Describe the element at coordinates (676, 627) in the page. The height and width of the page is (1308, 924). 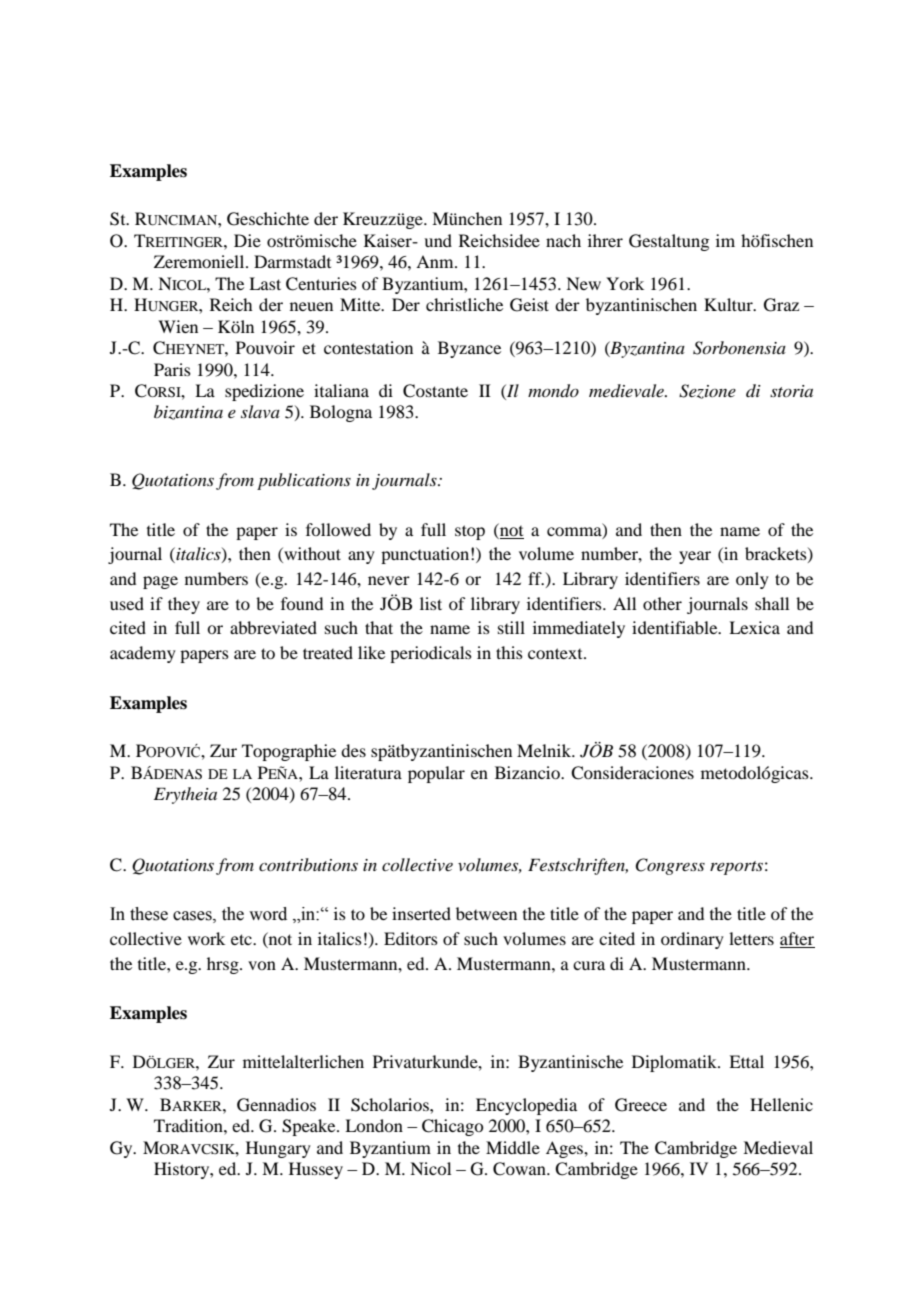
I see `identifiable` at that location.
